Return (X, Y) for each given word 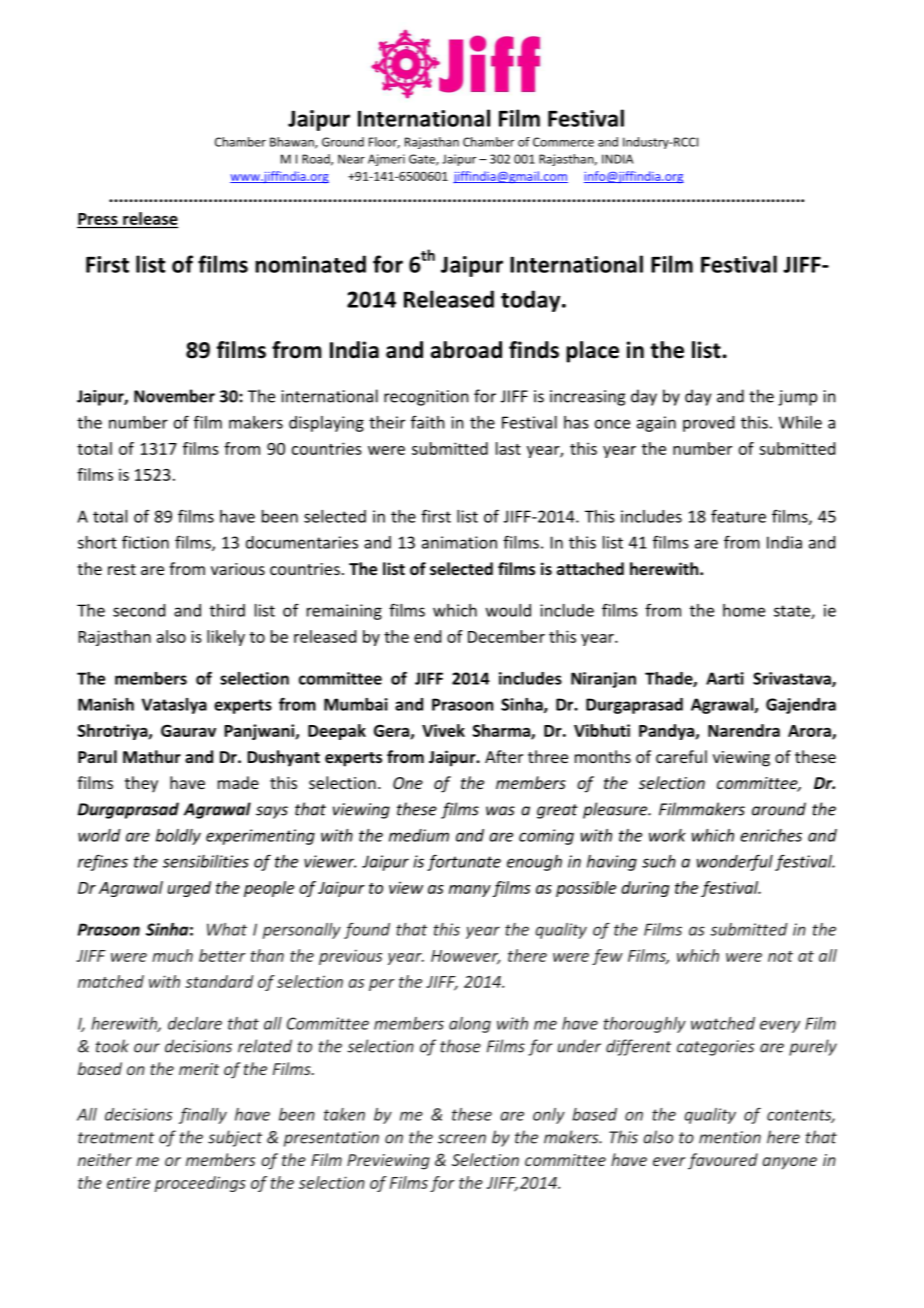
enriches (771, 835)
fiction (145, 542)
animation (459, 542)
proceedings (200, 1184)
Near (351, 159)
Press (98, 219)
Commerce (563, 142)
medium (419, 835)
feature (738, 516)
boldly (178, 837)
